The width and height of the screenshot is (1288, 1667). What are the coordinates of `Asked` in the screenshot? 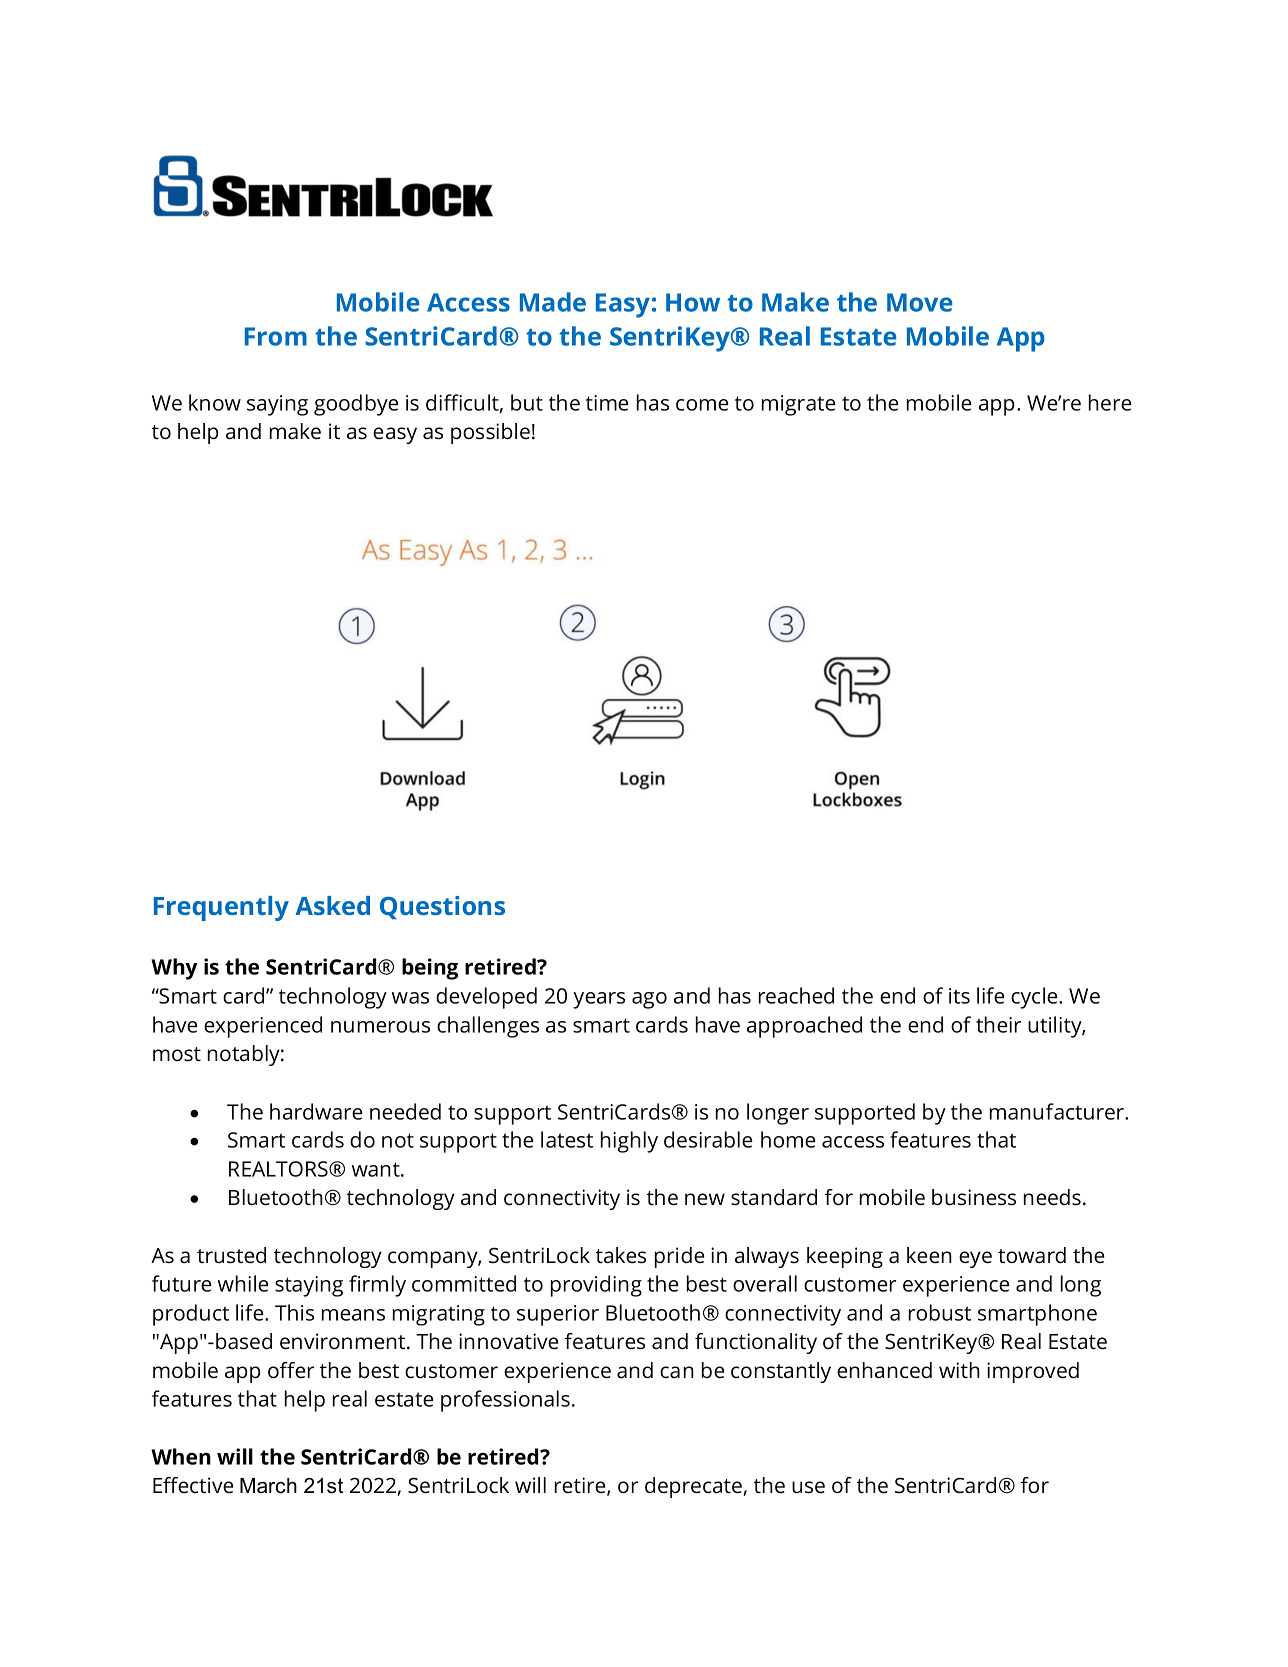 It's located at (332, 905).
